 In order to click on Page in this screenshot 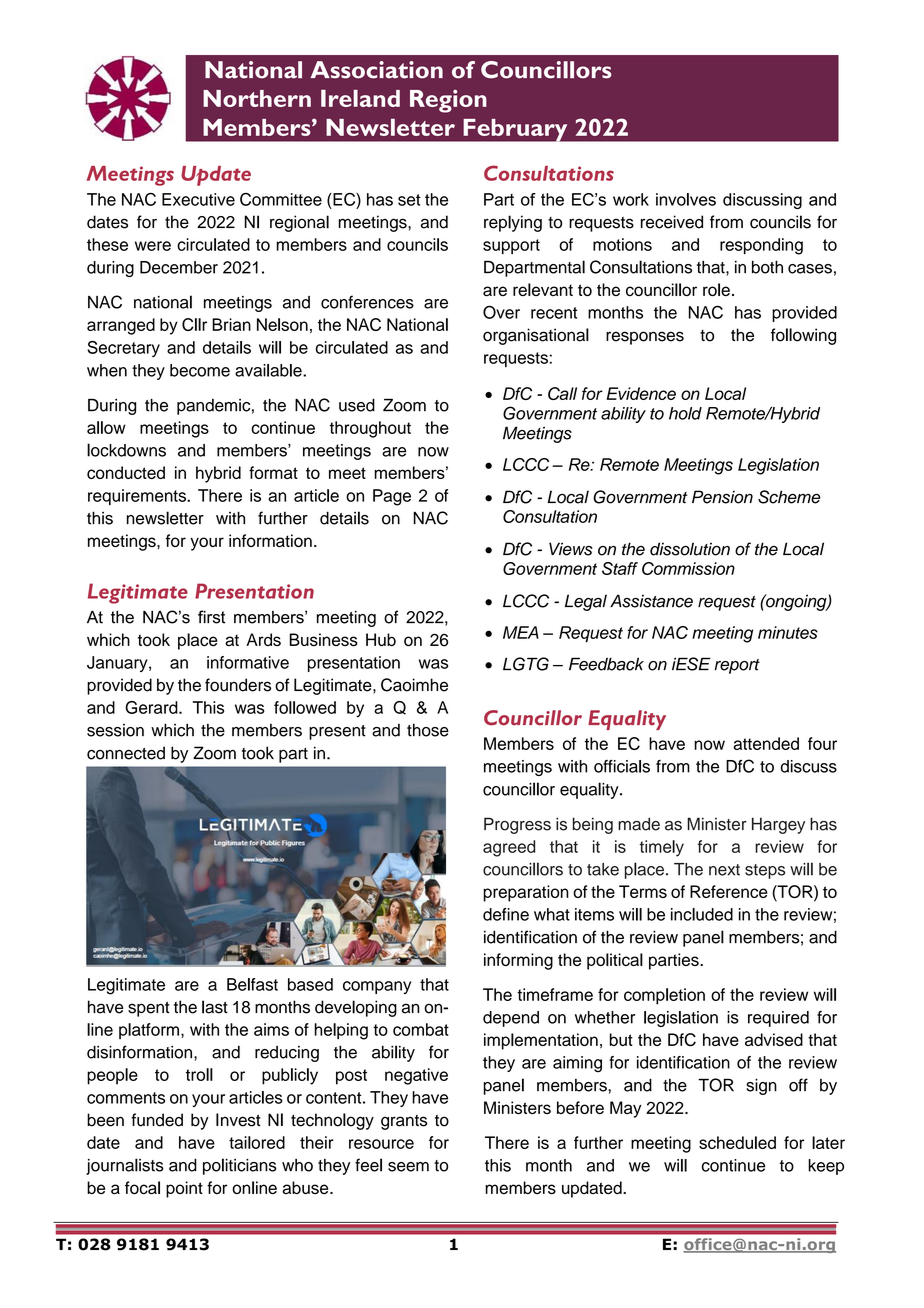, I will do `click(392, 497)`.
